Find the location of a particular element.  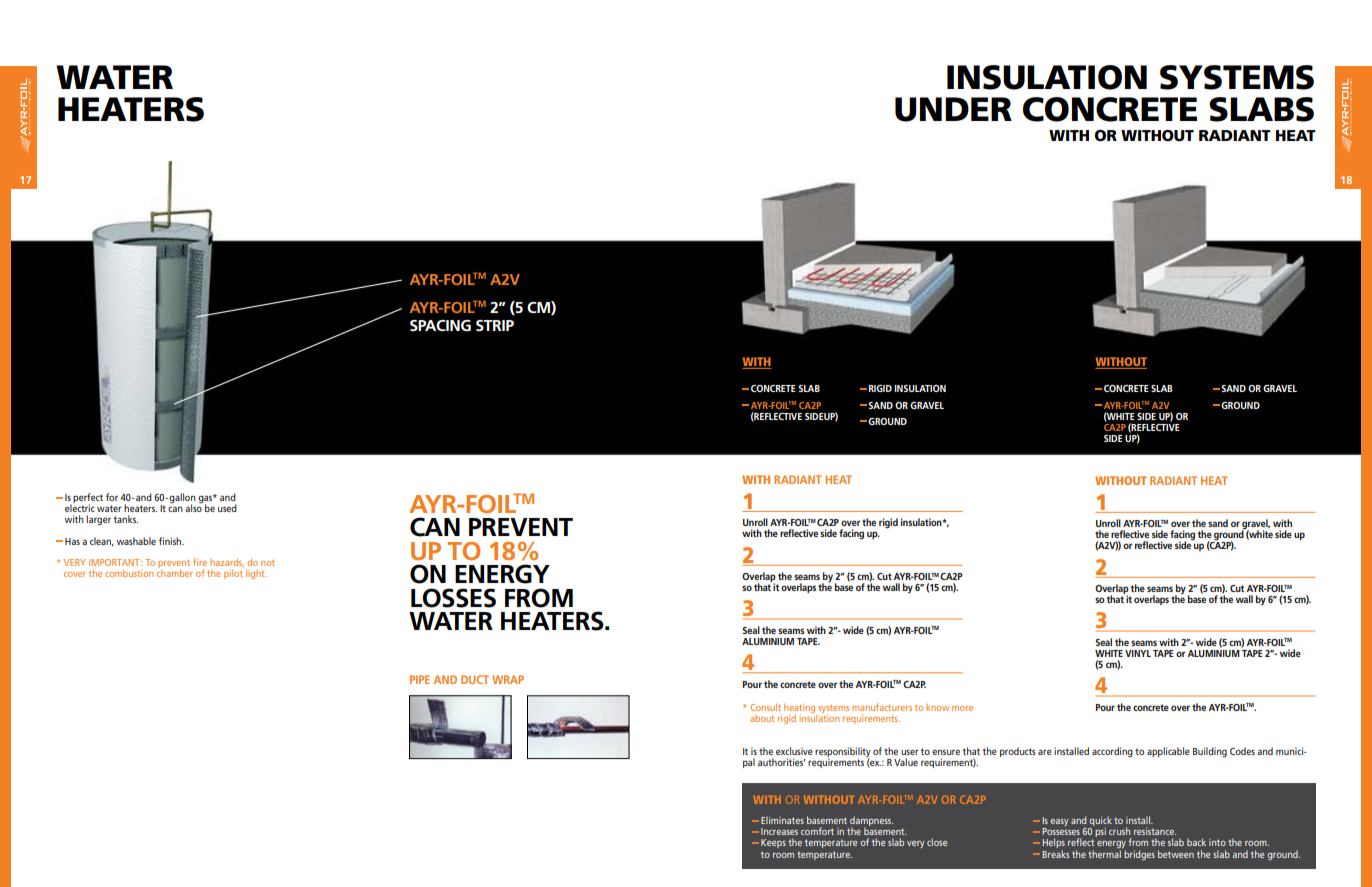

perfect is located at coordinates (88, 499).
